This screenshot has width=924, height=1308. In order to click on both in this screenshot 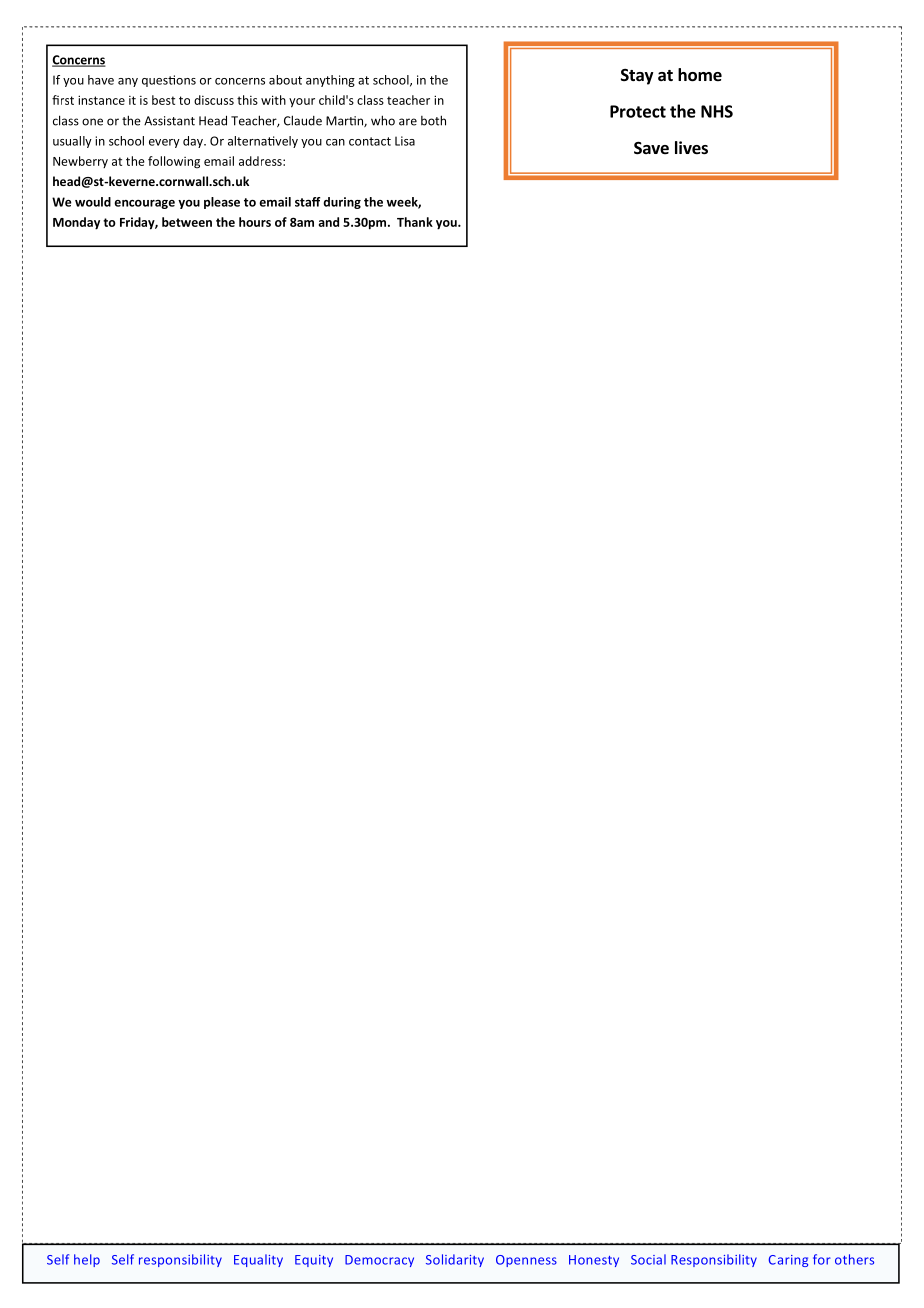, I will do `click(433, 120)`.
